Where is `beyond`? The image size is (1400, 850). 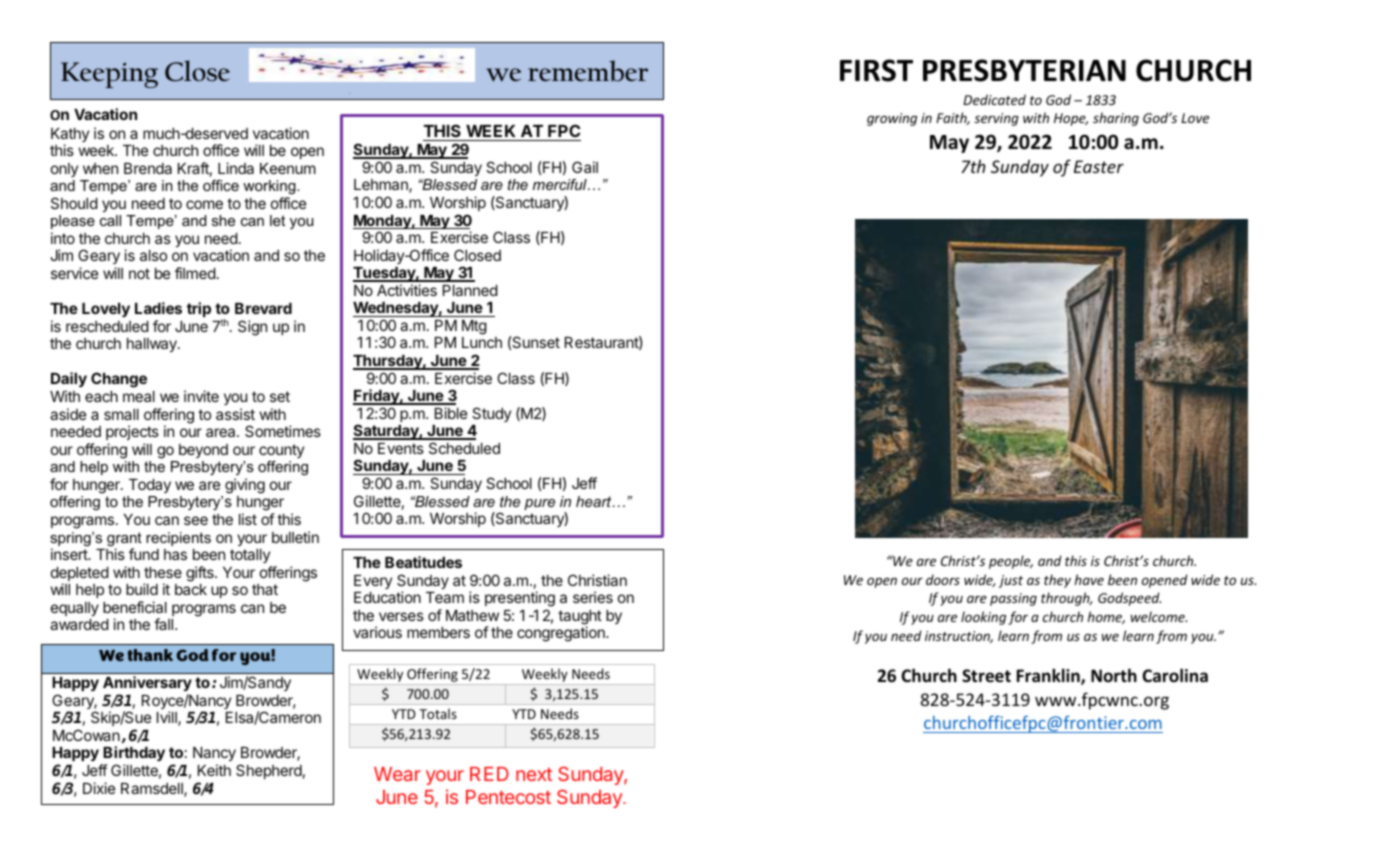
beyond is located at coordinates (203, 451).
